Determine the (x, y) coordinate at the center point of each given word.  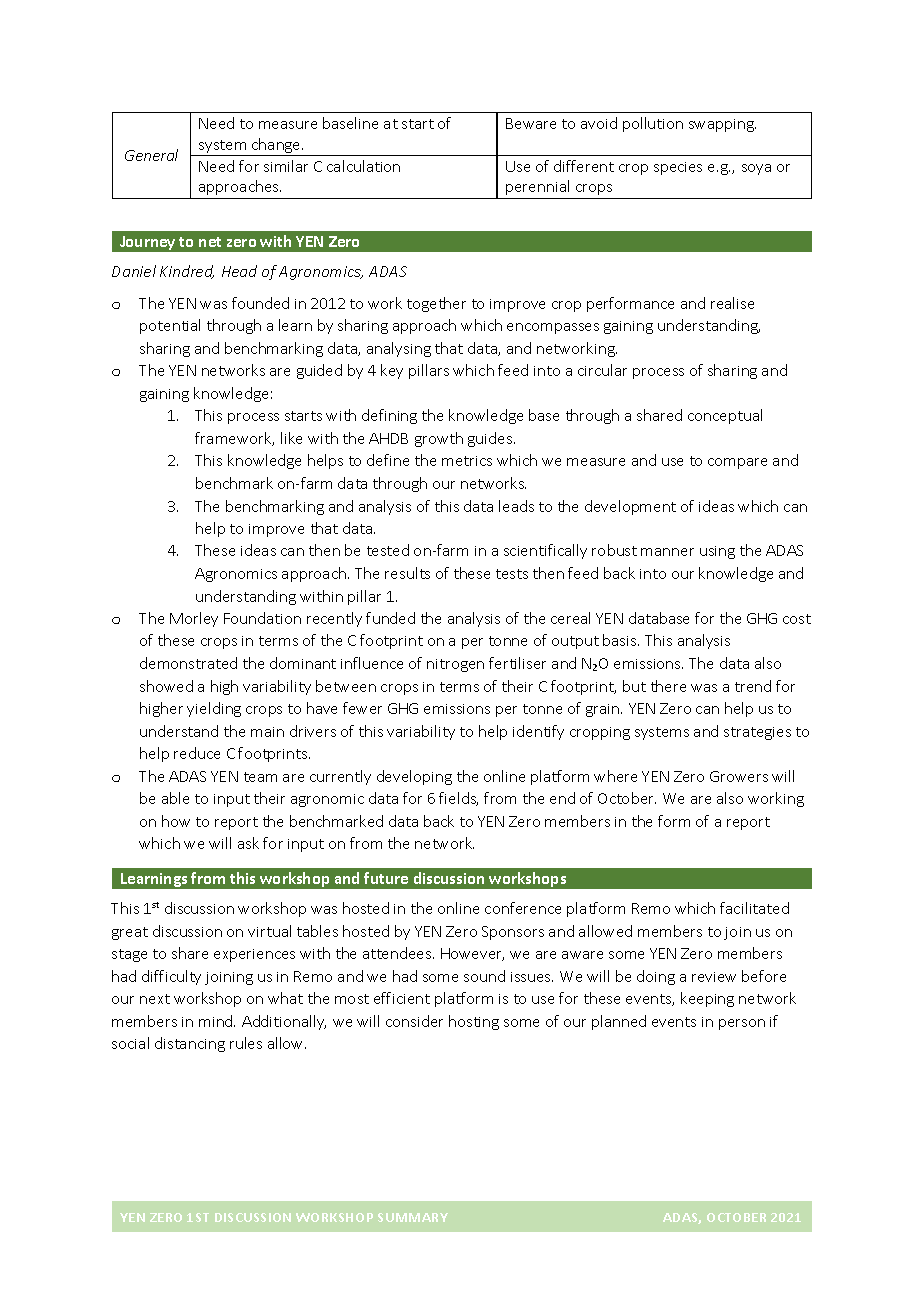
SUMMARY (413, 1217)
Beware (531, 123)
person (742, 1024)
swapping (722, 125)
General (151, 155)
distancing (190, 1044)
